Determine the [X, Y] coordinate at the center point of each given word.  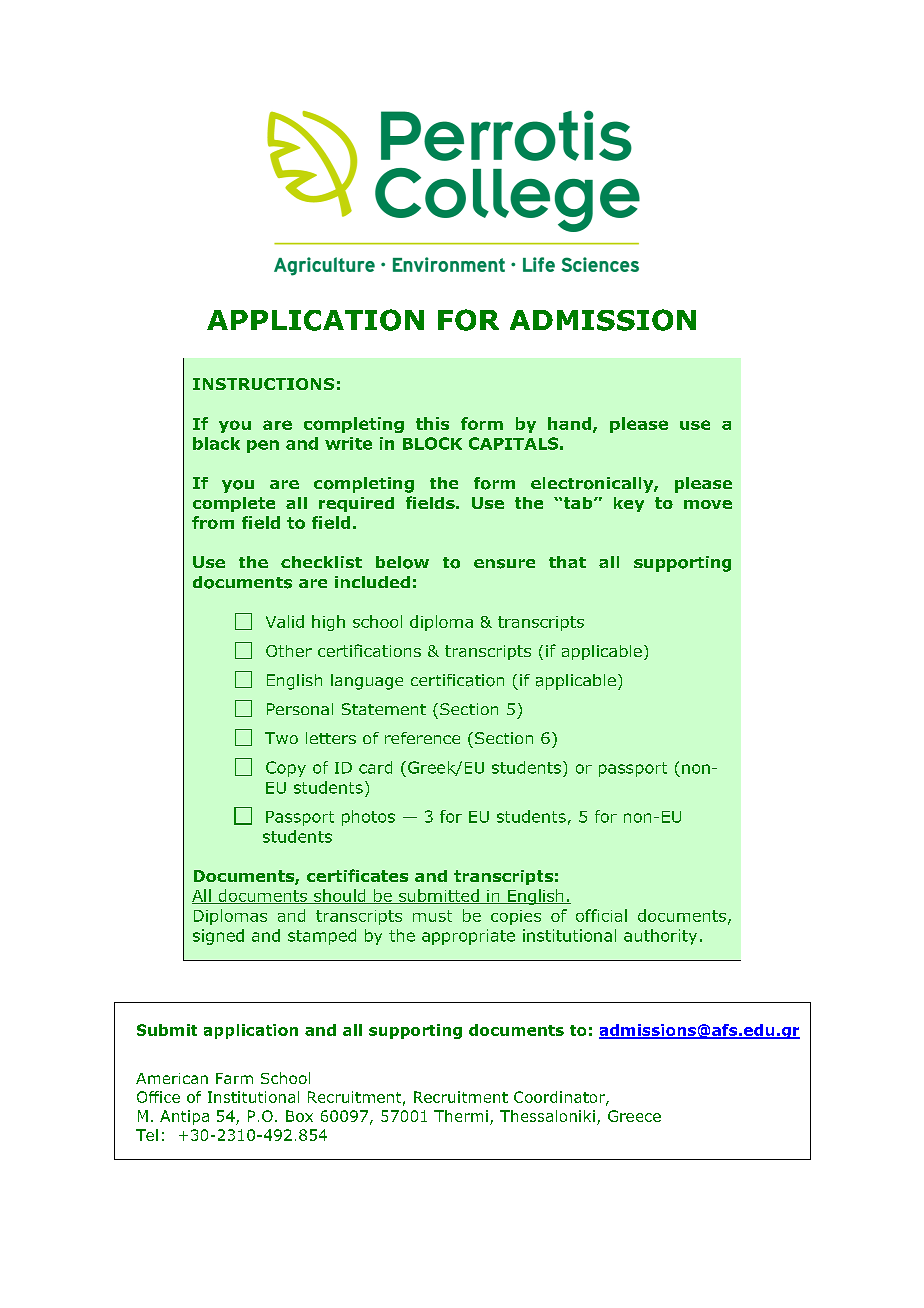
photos [368, 818]
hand [571, 424]
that [567, 562]
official [601, 915]
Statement [384, 709]
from [213, 522]
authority [660, 937]
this [432, 423]
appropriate [468, 937]
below [402, 562]
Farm [234, 1078]
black [216, 443]
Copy [286, 769]
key [629, 504]
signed [218, 937]
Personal [300, 709]
